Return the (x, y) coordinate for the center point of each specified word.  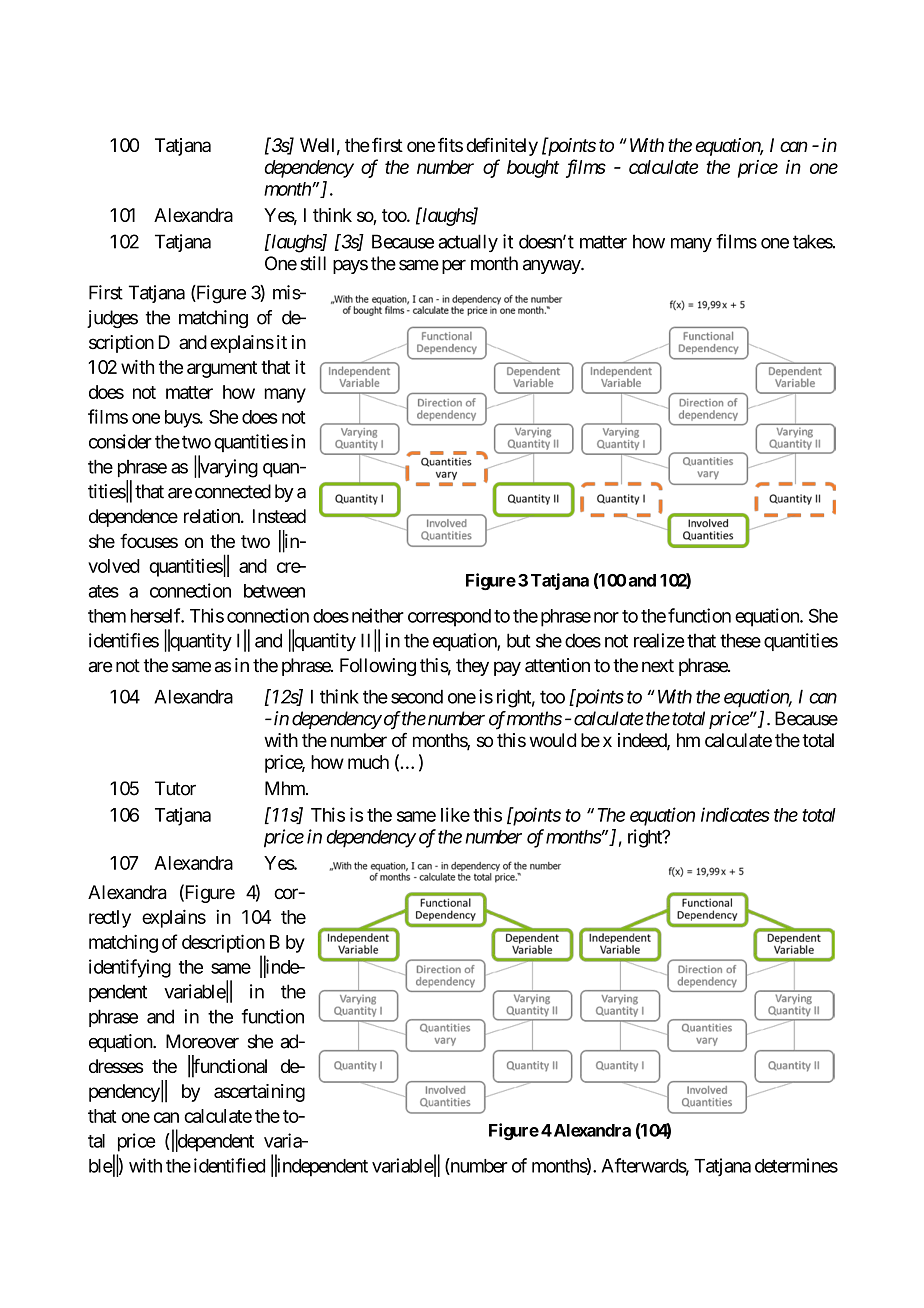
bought (533, 169)
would (552, 740)
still (313, 263)
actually (468, 243)
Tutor (175, 788)
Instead (279, 516)
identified (229, 1165)
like (455, 814)
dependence (133, 518)
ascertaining (259, 1093)
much (368, 762)
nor (606, 617)
